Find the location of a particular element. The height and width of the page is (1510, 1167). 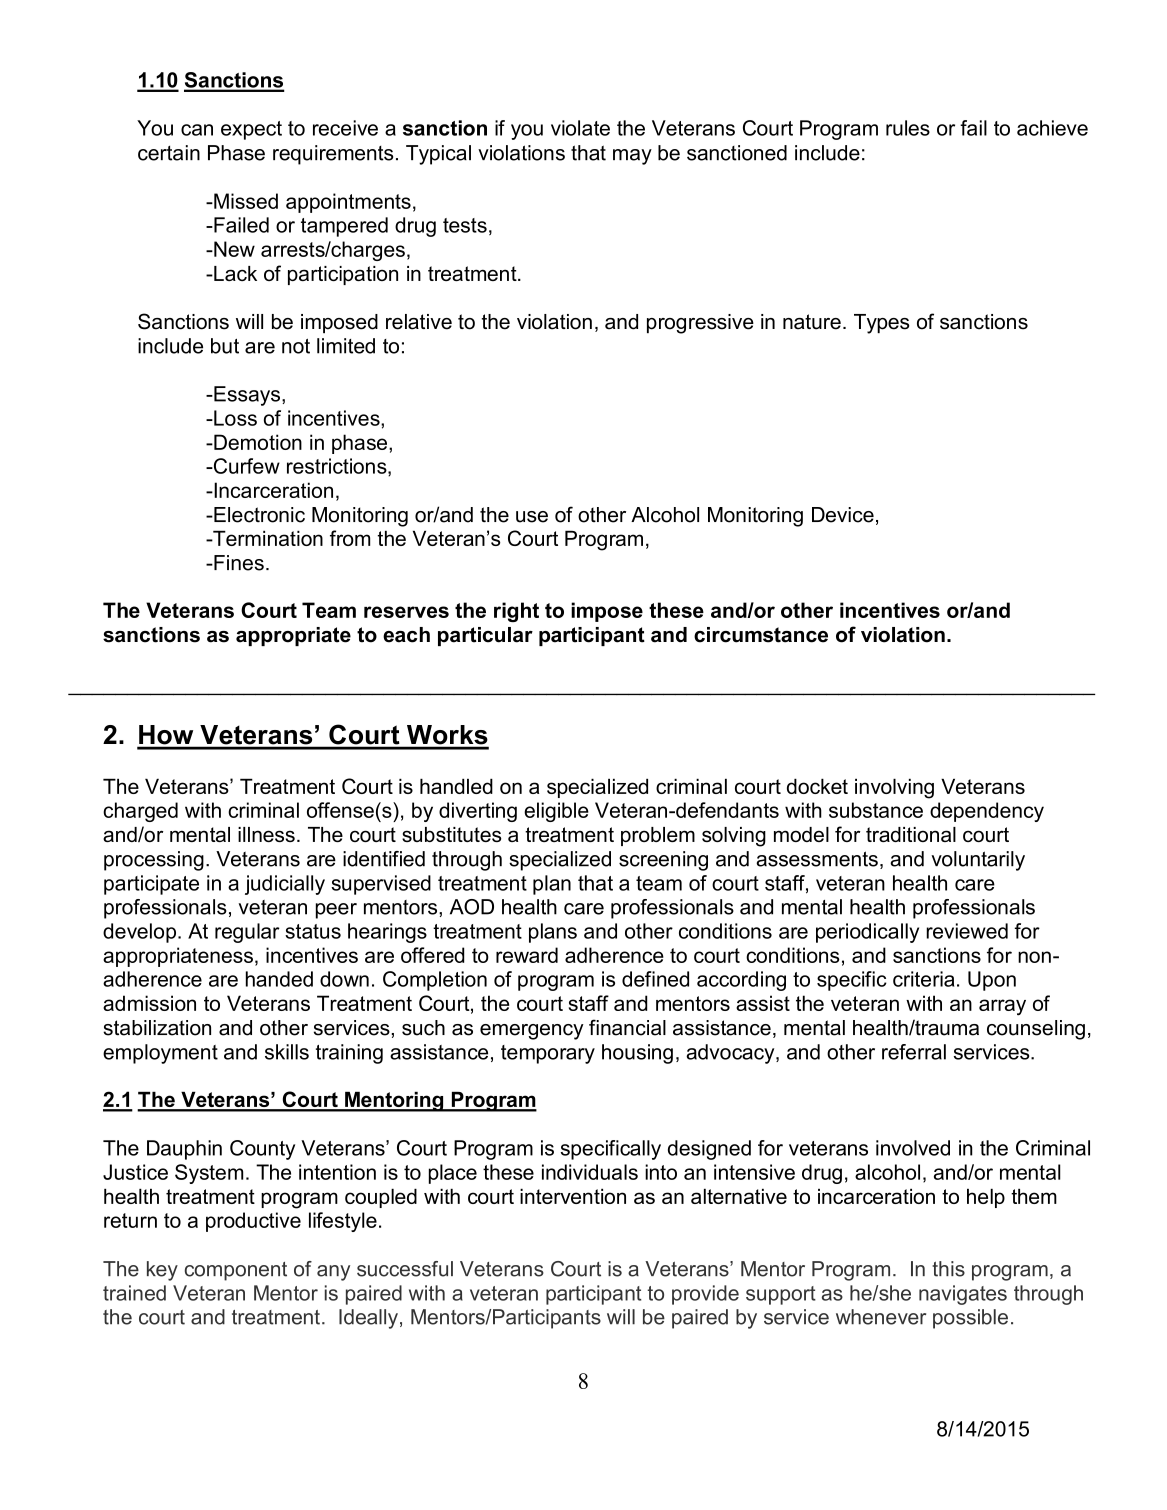

temporary is located at coordinates (548, 1054).
